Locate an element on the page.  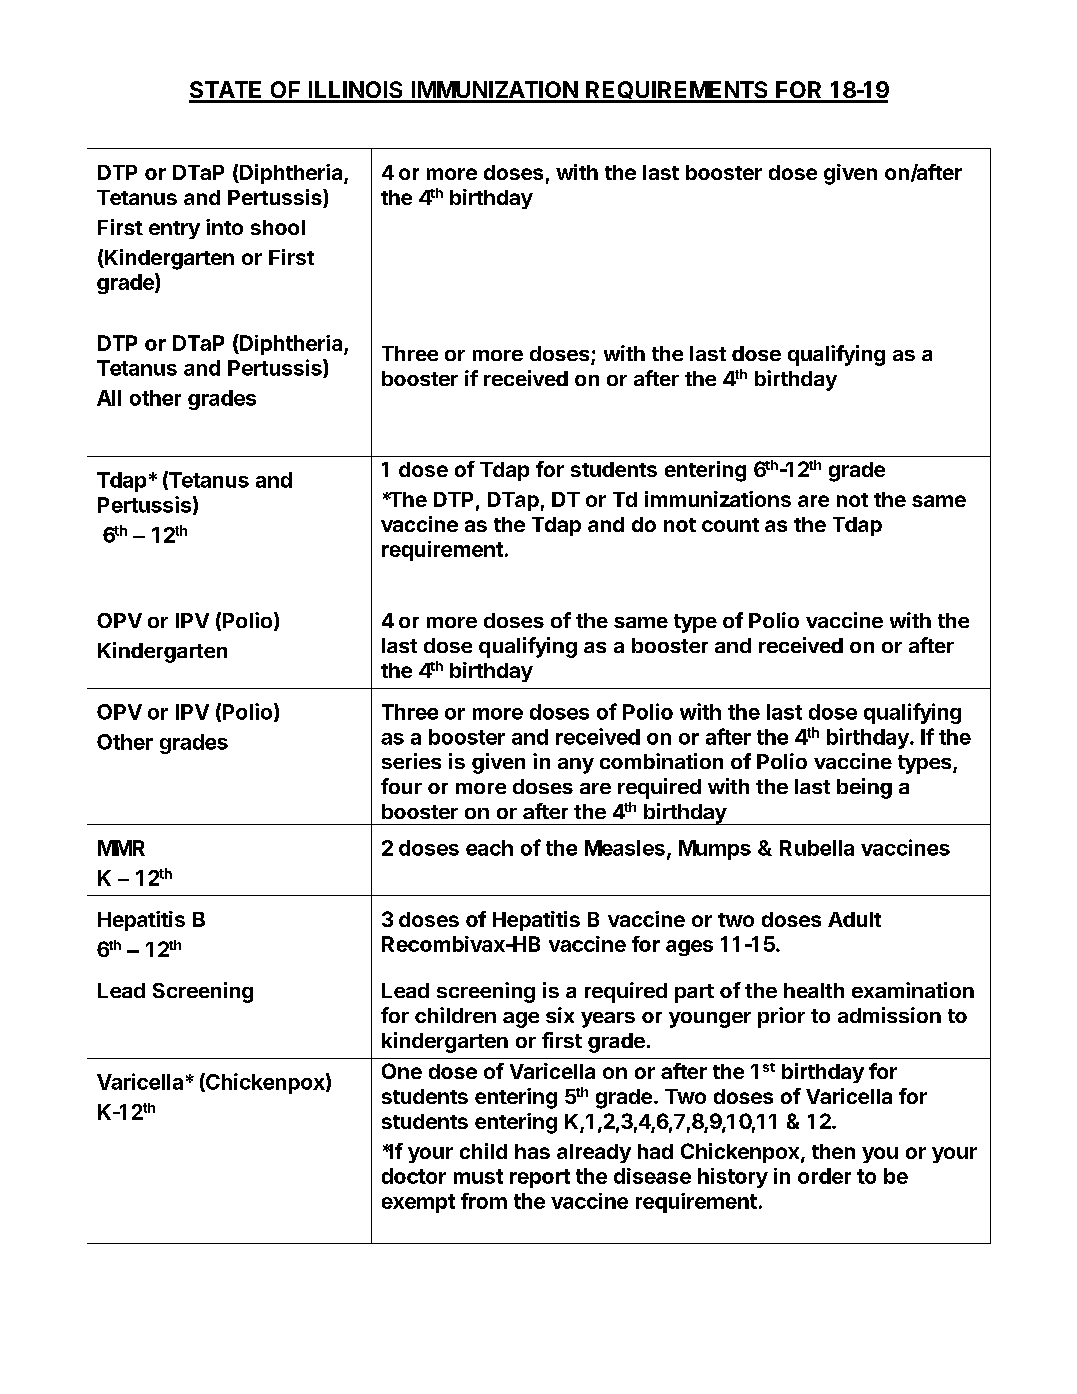
being is located at coordinates (864, 788).
